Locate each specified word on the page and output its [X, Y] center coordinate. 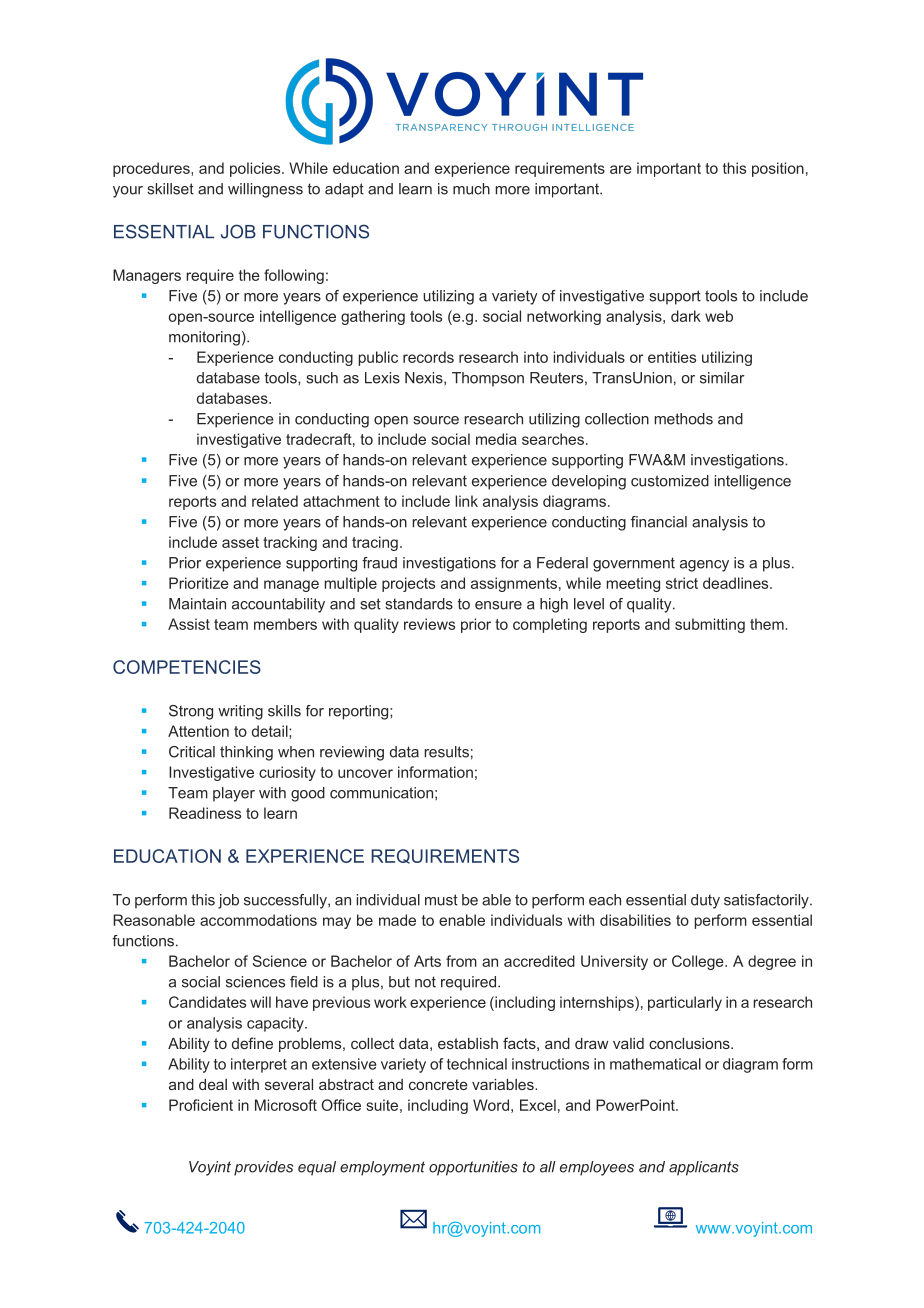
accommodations [258, 920]
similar [722, 378]
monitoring [204, 338]
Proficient [201, 1105]
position [778, 169]
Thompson [488, 379]
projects [408, 584]
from [461, 961]
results [446, 752]
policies [256, 169]
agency [704, 566]
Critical [192, 752]
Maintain [197, 604]
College [699, 962]
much [471, 189]
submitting [710, 625]
